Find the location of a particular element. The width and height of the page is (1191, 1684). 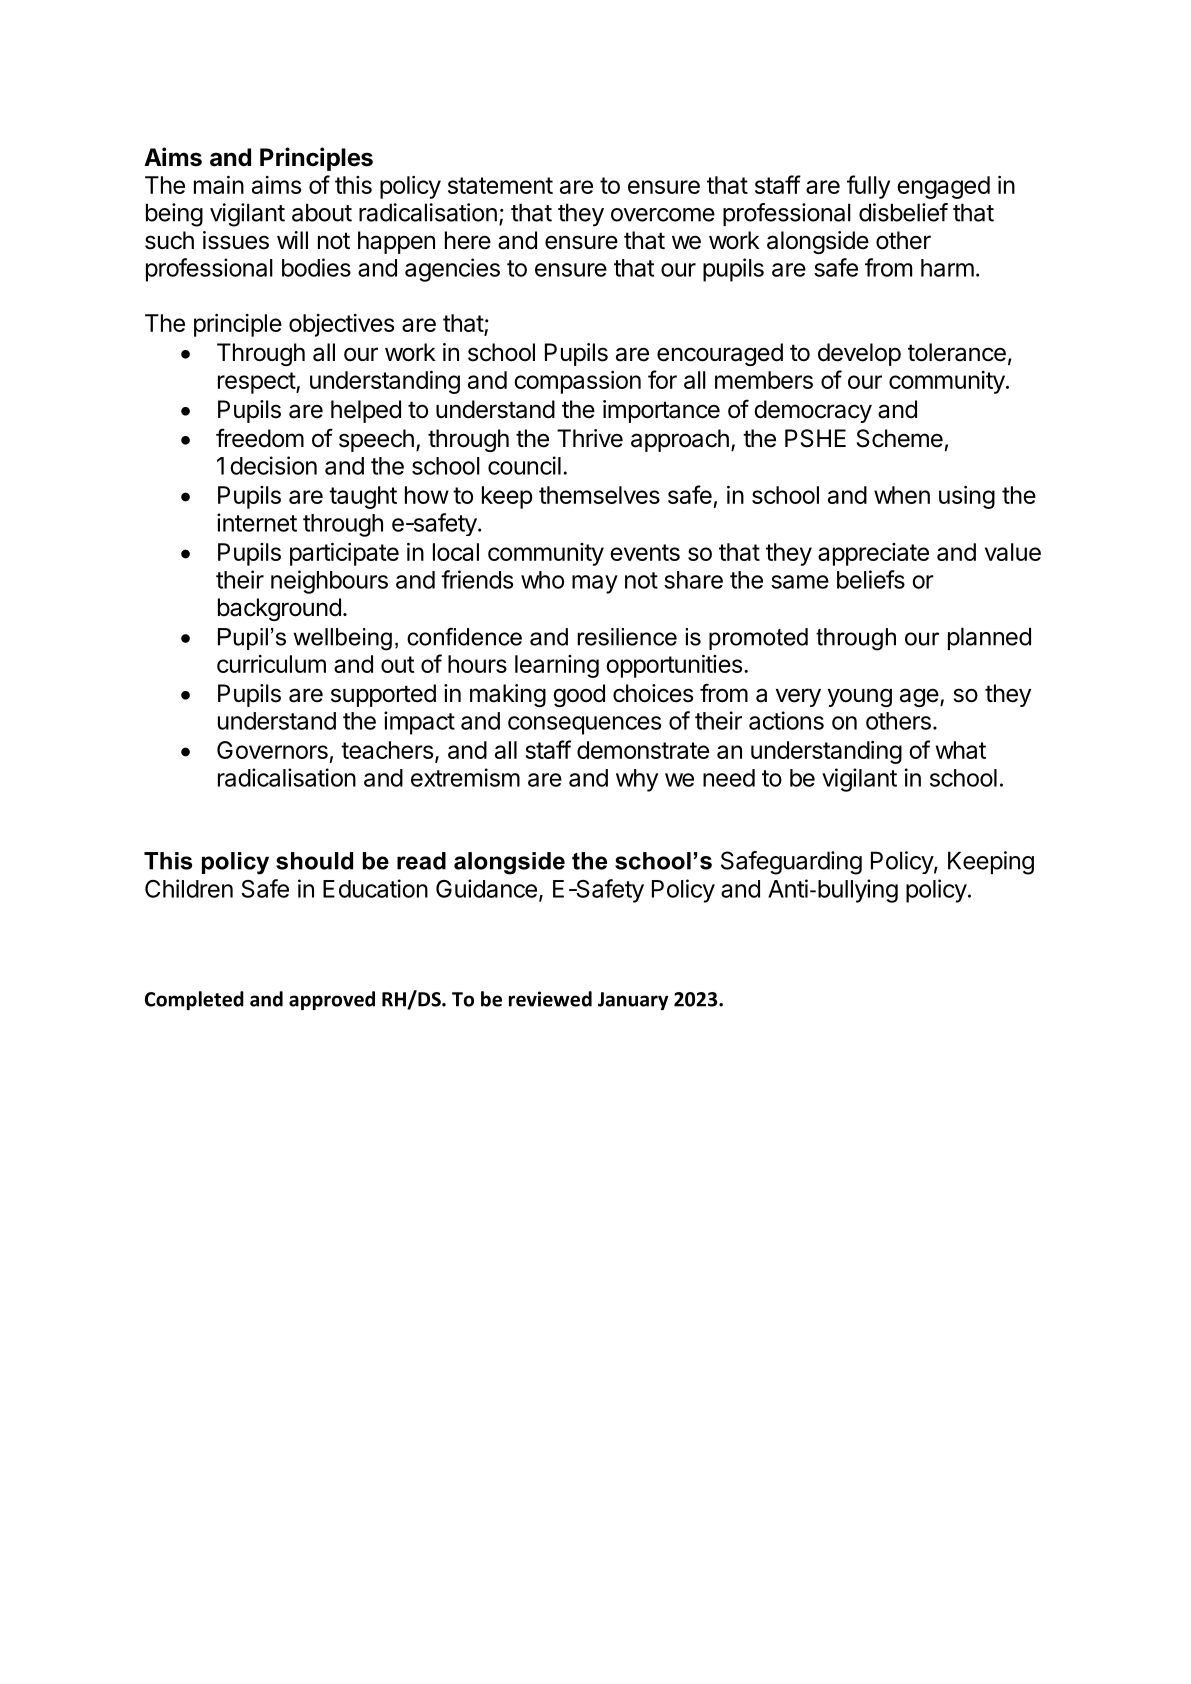

beliefs is located at coordinates (871, 579).
